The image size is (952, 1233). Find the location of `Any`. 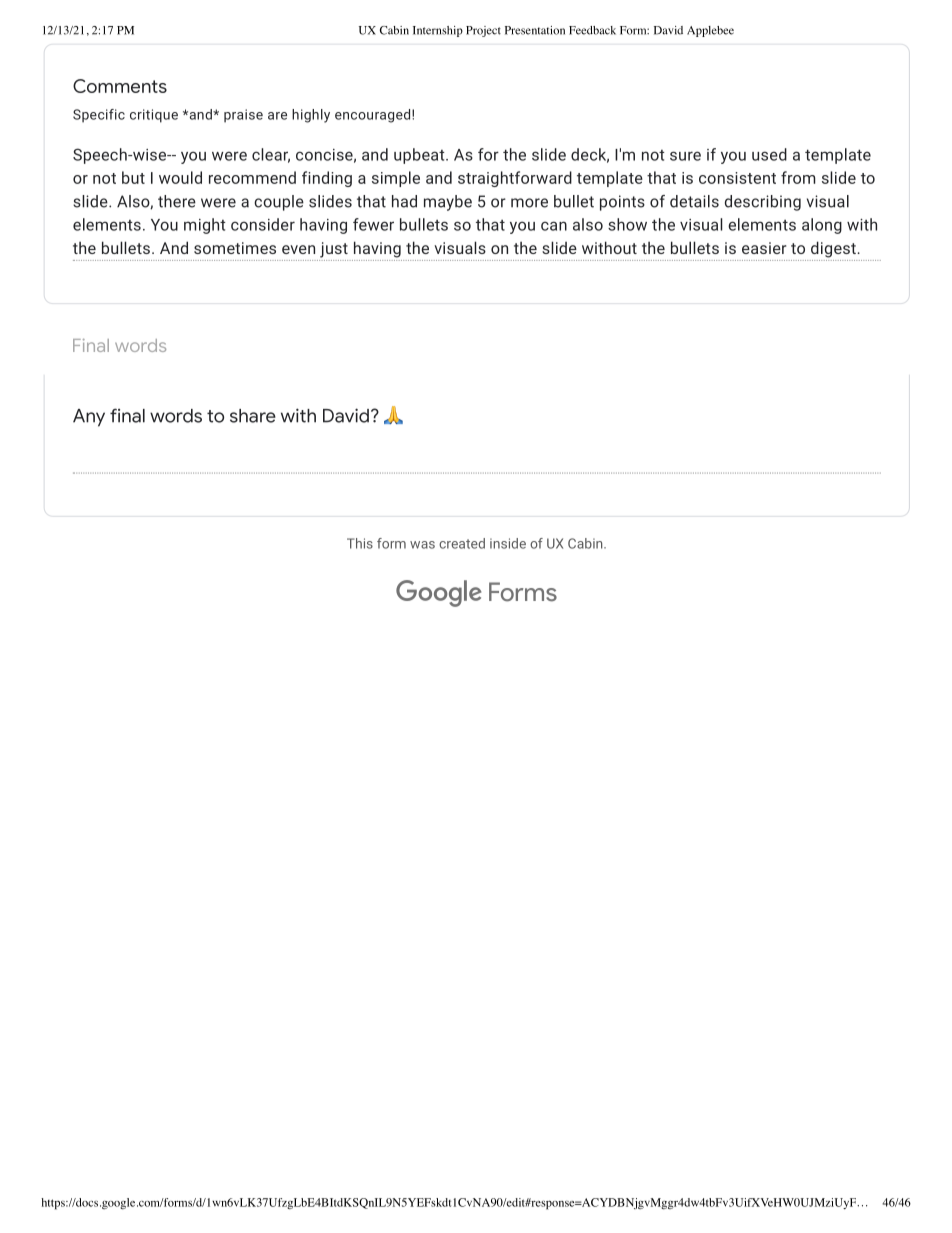

Any is located at coordinates (89, 418).
